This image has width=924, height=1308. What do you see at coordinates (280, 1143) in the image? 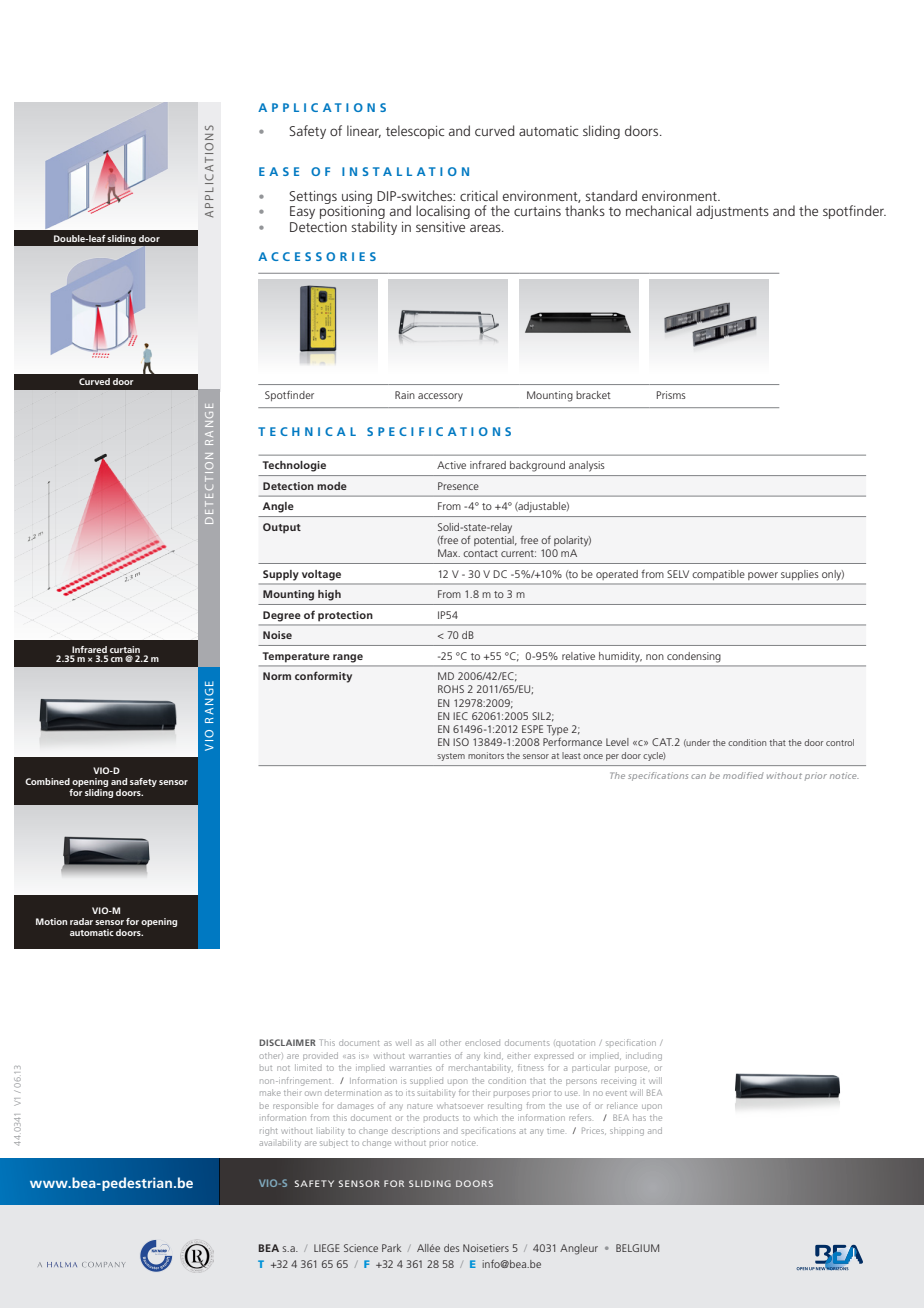
I see `availability` at bounding box center [280, 1143].
